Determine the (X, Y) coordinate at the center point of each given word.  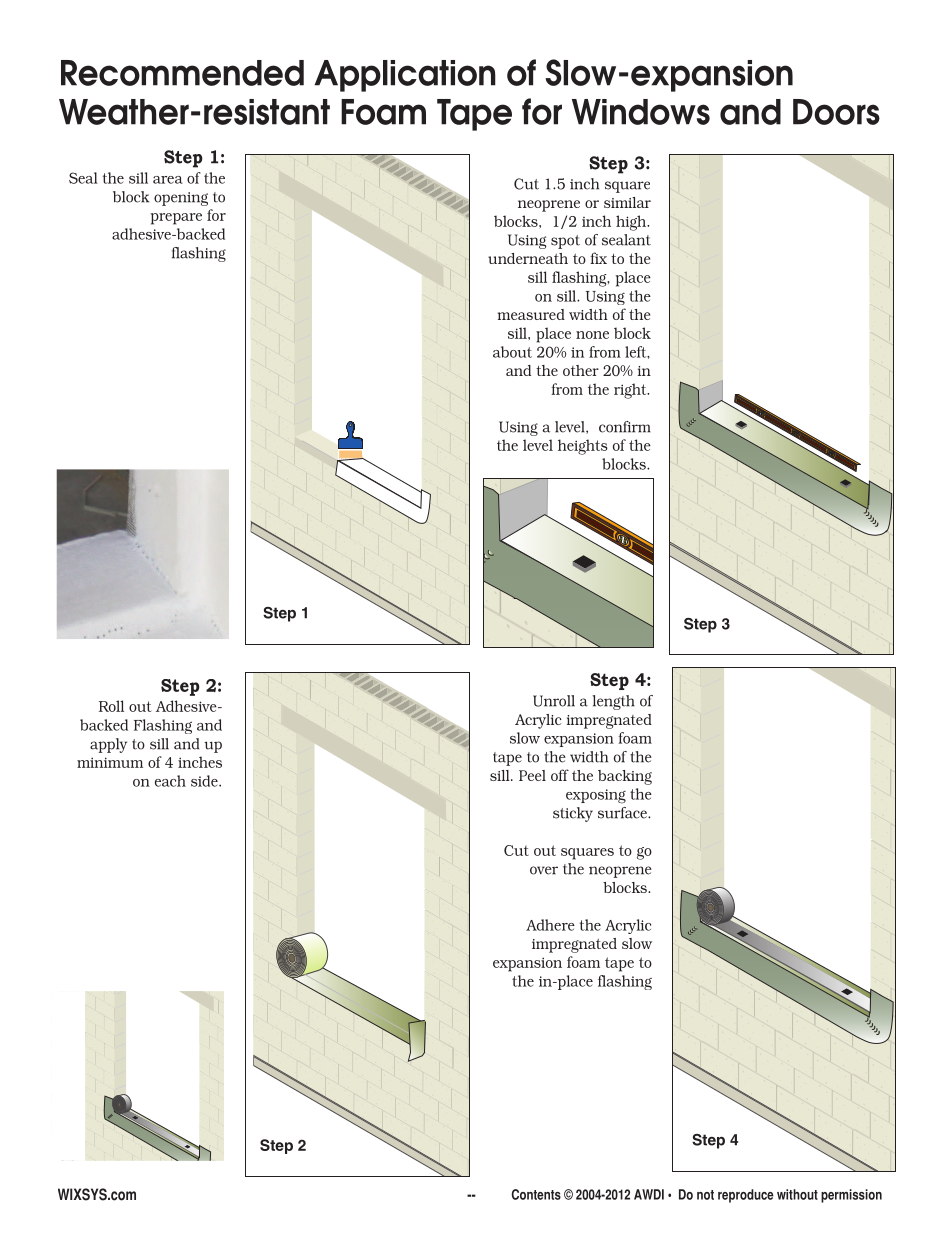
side (205, 781)
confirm (625, 427)
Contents (536, 1194)
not (705, 1195)
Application (405, 76)
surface (623, 813)
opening (181, 199)
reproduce (746, 1196)
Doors (836, 112)
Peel (532, 775)
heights (583, 447)
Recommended (182, 73)
